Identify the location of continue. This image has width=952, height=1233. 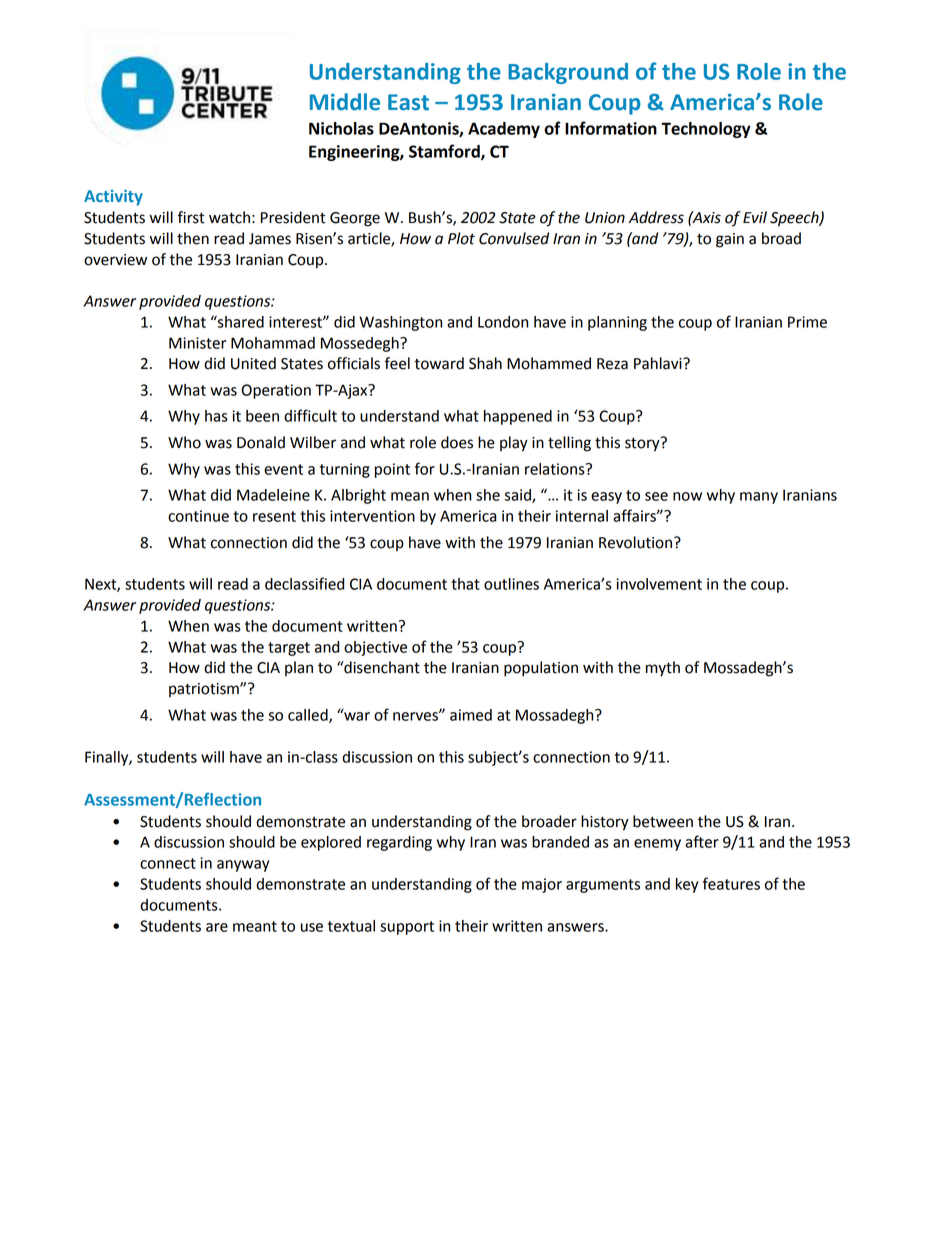
(198, 516).
